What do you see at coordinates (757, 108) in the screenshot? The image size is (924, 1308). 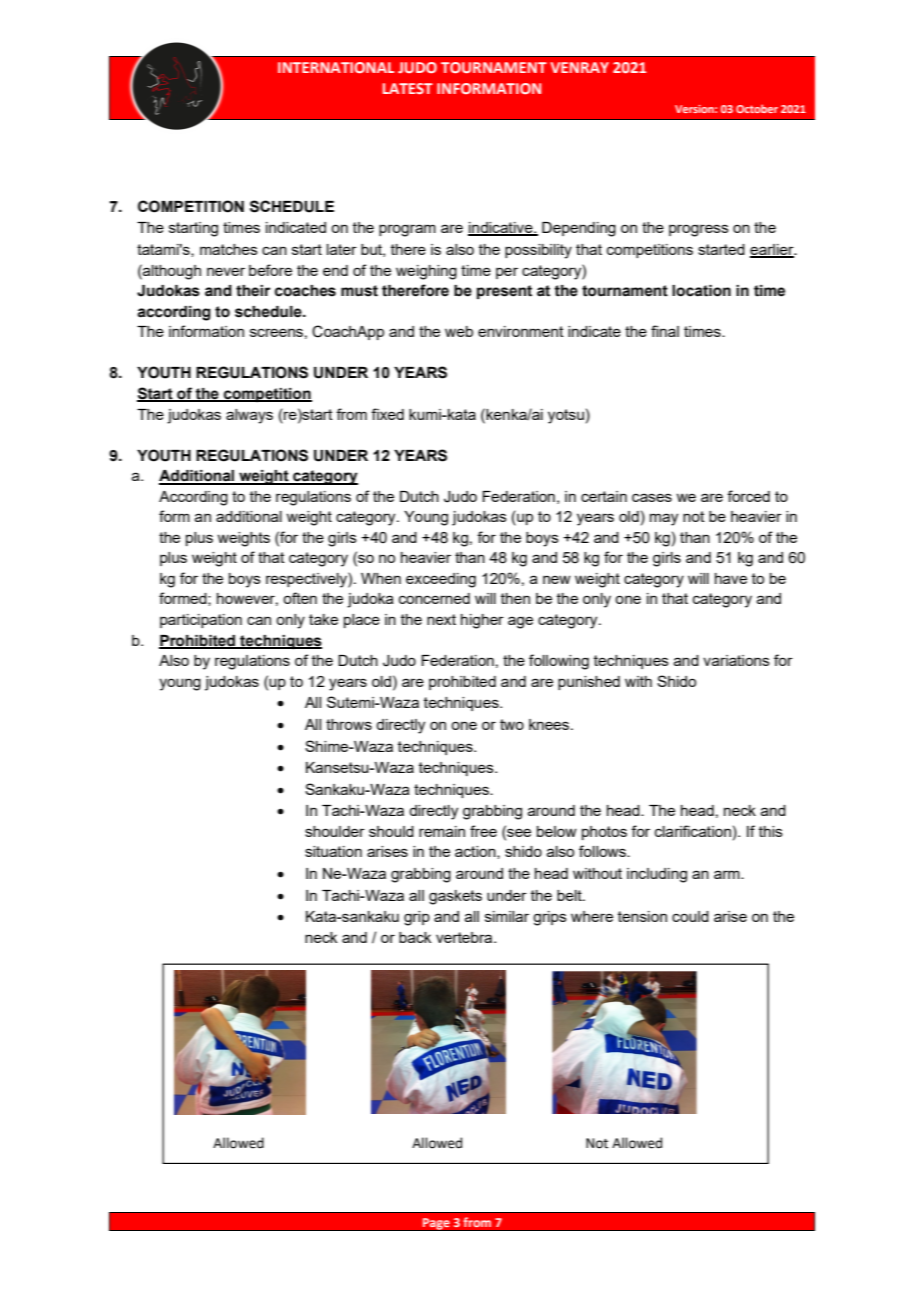 I see `October` at bounding box center [757, 108].
